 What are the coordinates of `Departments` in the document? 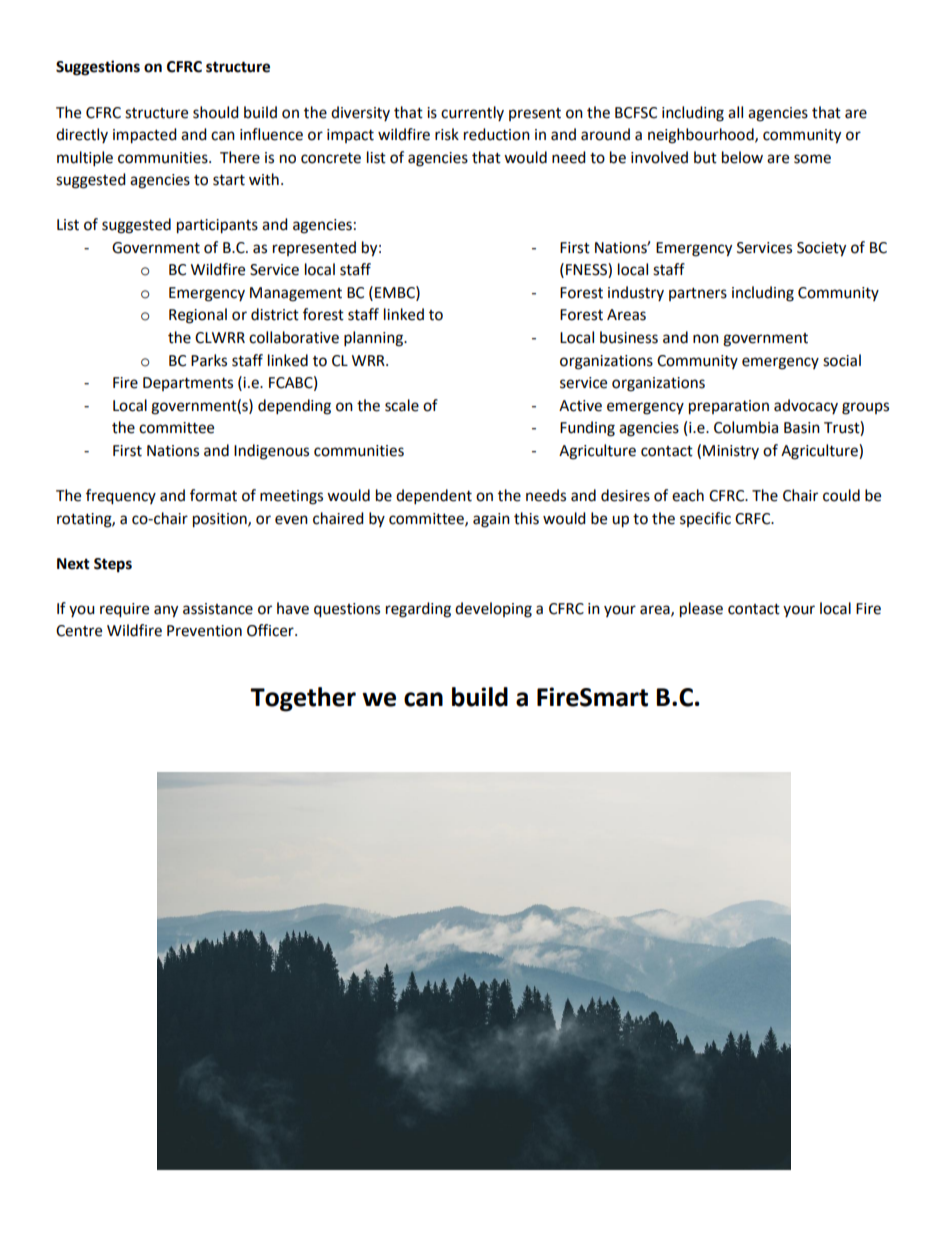 It's located at (188, 384).
